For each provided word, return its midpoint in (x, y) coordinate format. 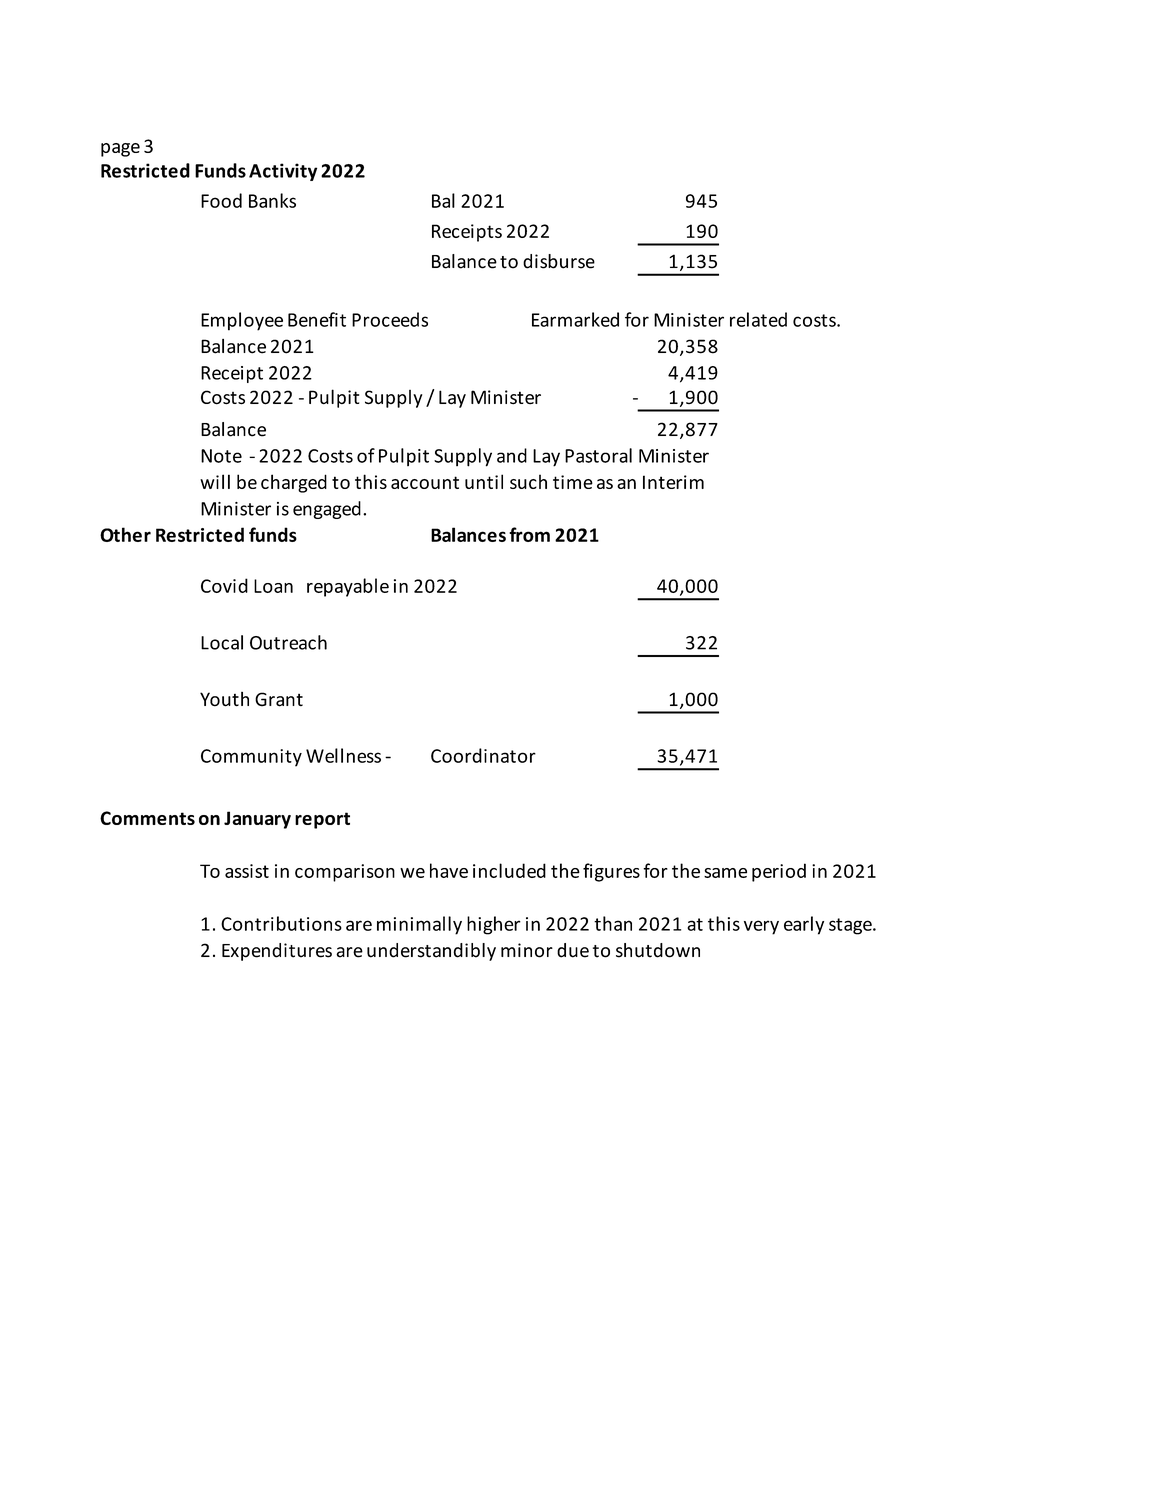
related (758, 319)
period (779, 872)
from (529, 534)
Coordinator (483, 755)
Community (251, 758)
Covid (224, 585)
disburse (559, 261)
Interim (673, 482)
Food (221, 200)
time (573, 482)
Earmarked (575, 319)
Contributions (281, 923)
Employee (242, 321)
